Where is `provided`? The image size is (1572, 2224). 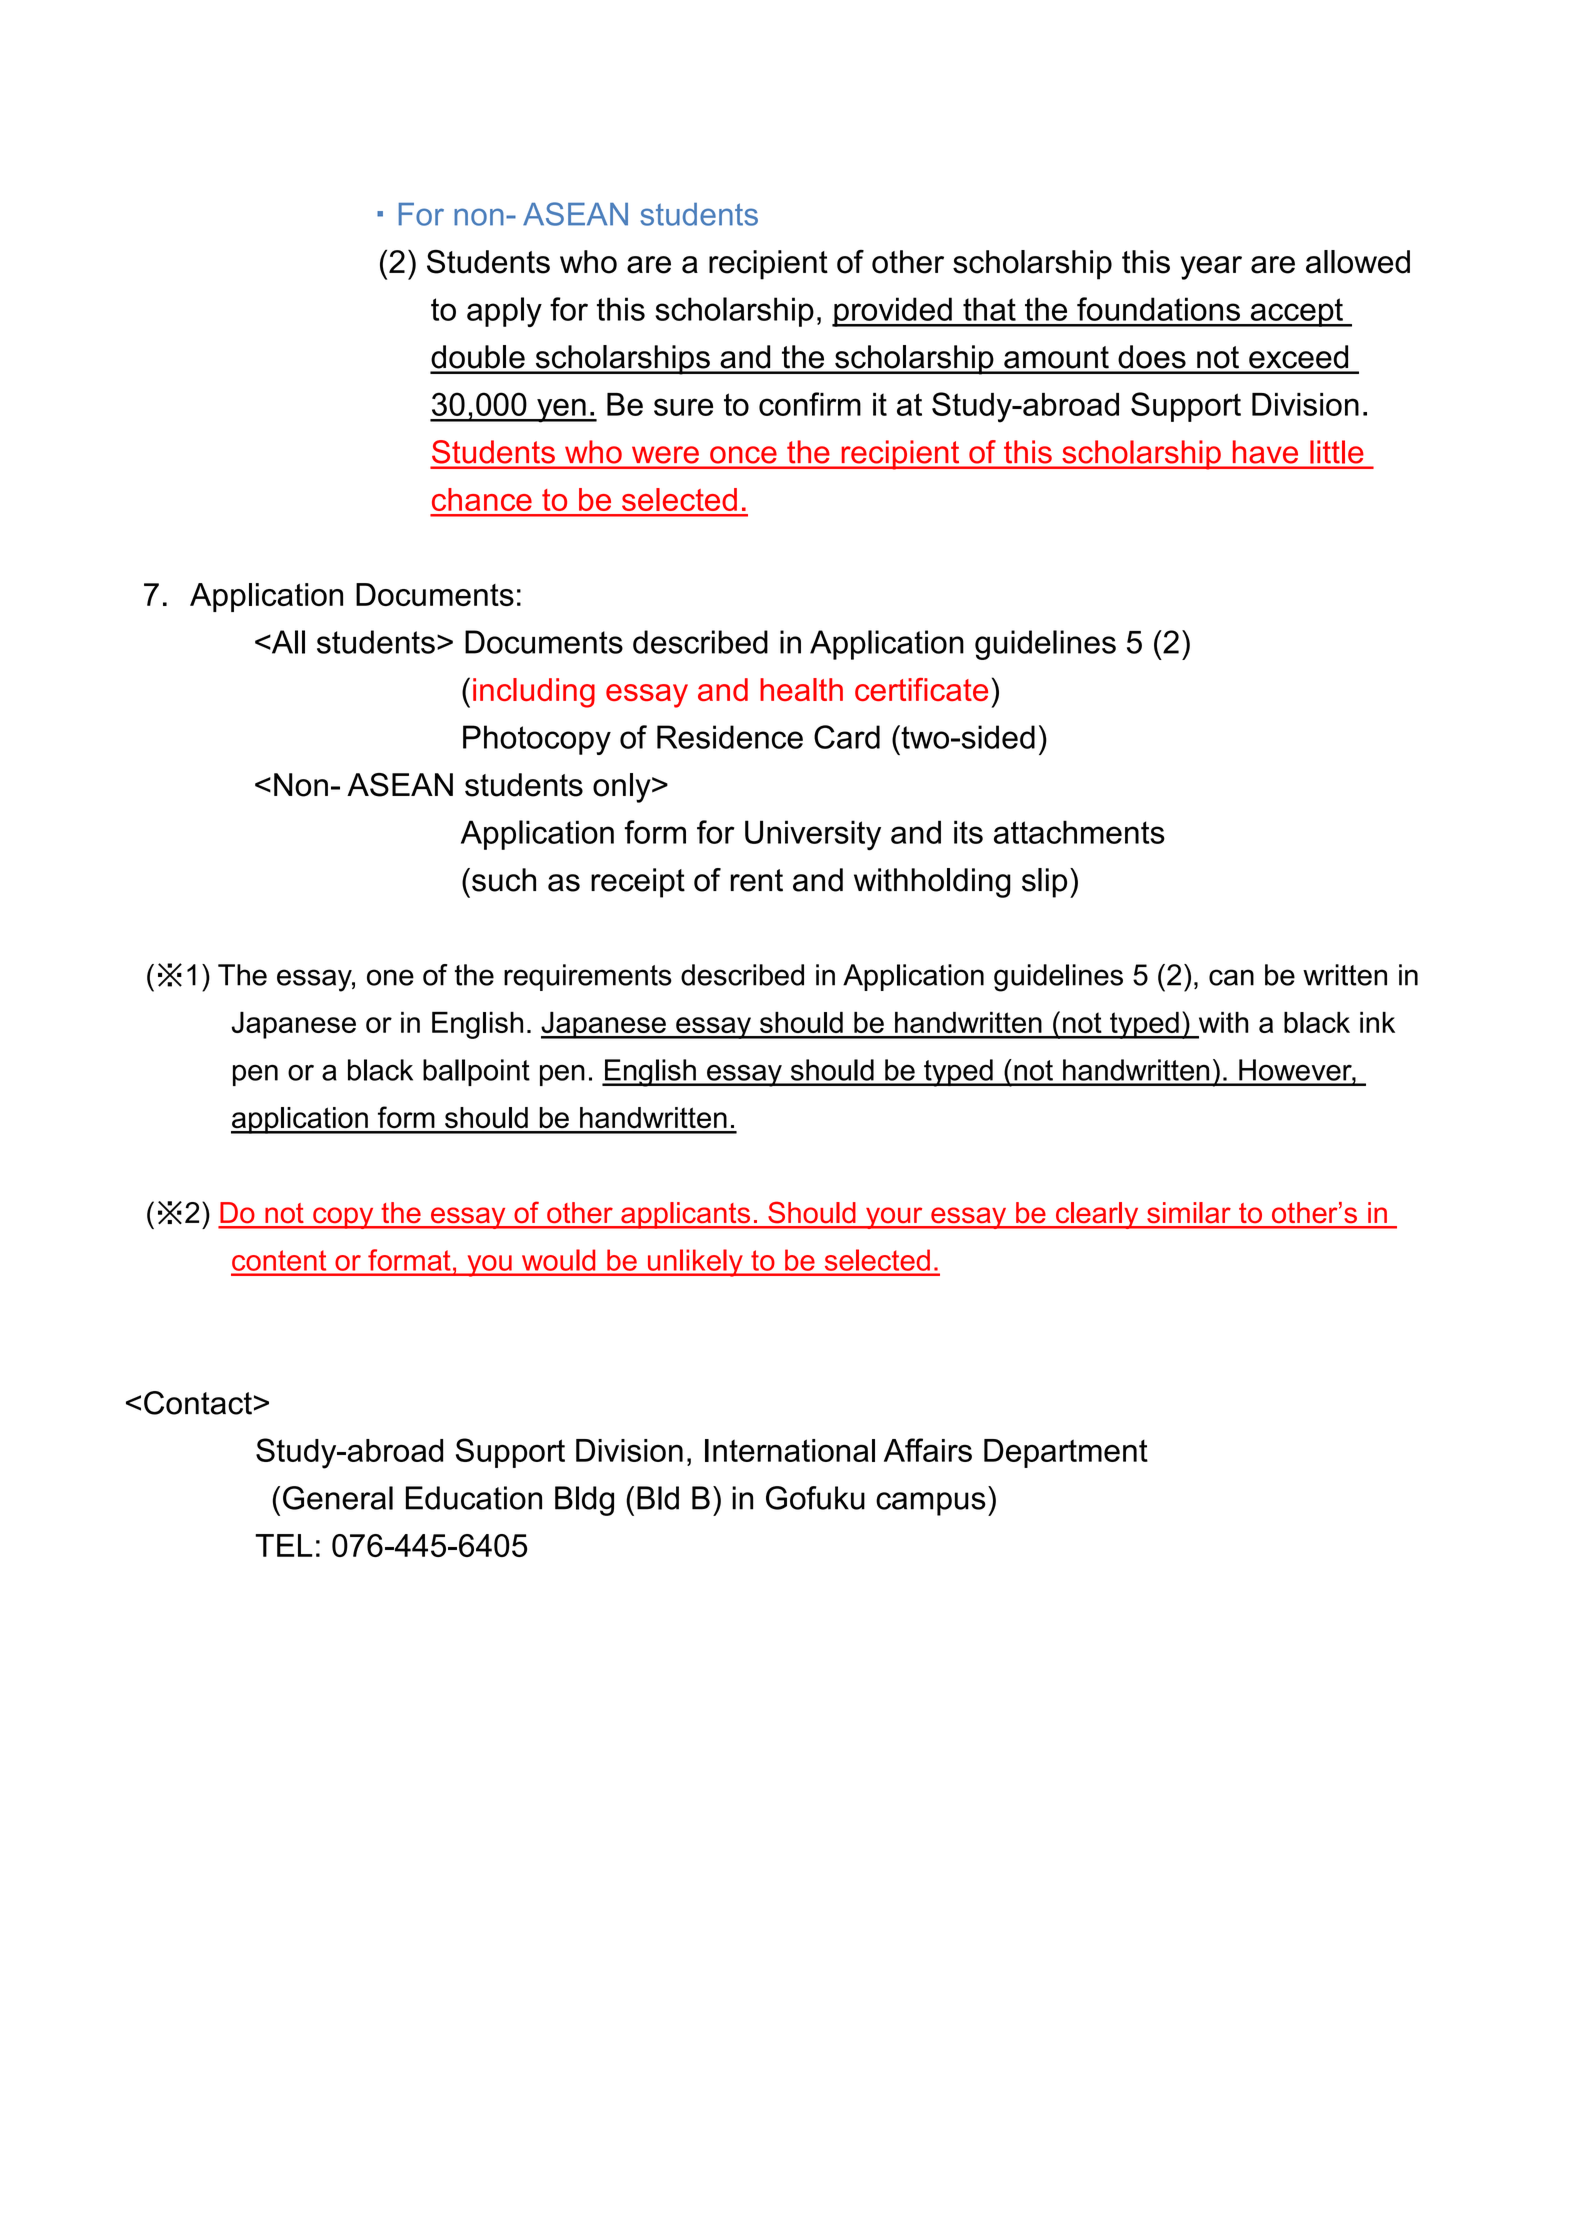
provided is located at coordinates (893, 312).
